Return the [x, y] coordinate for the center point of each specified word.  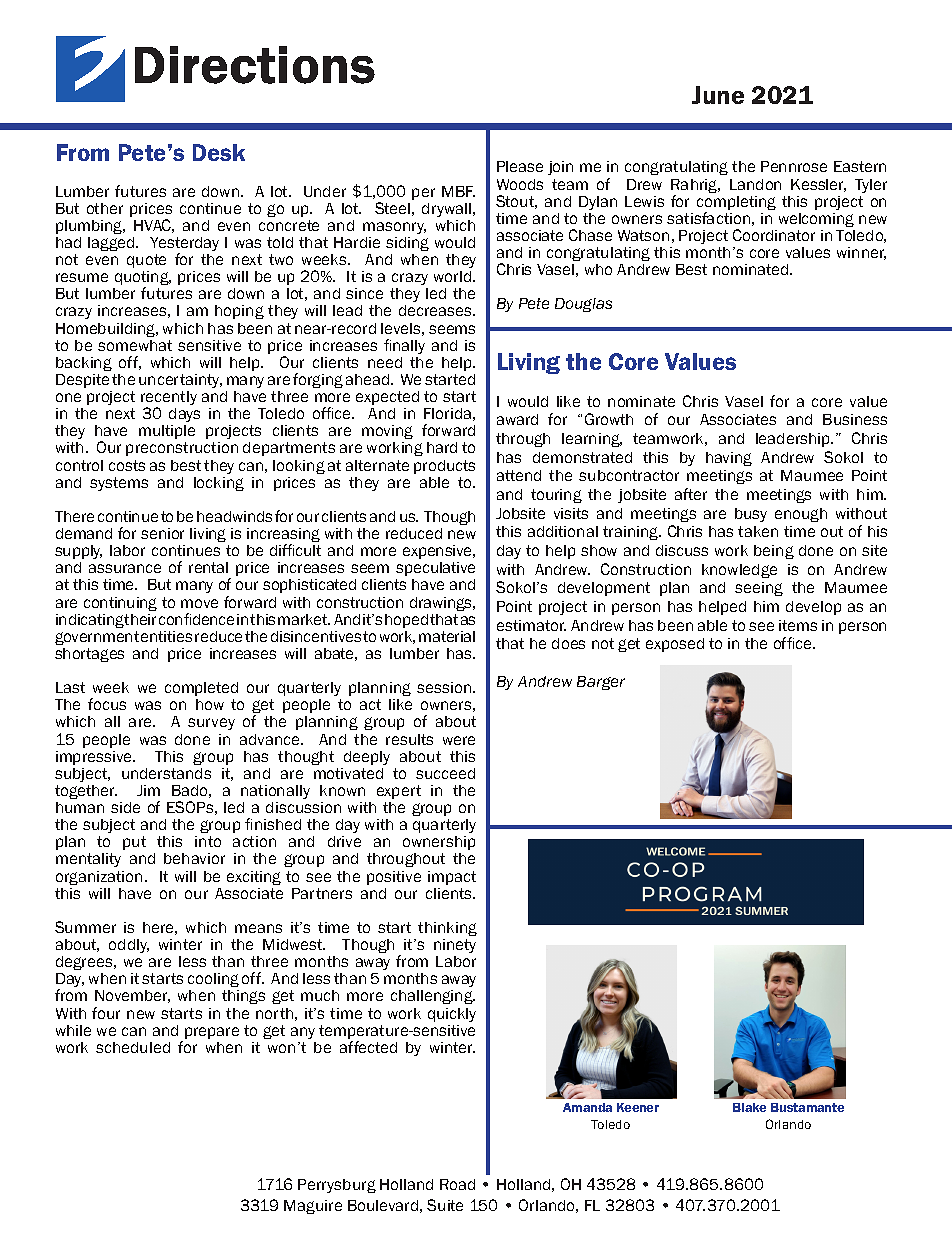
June [718, 95]
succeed [445, 773]
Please [520, 166]
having [729, 459]
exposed [675, 645]
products [444, 467]
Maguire [313, 1207]
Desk [219, 152]
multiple [167, 432]
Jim [148, 790]
